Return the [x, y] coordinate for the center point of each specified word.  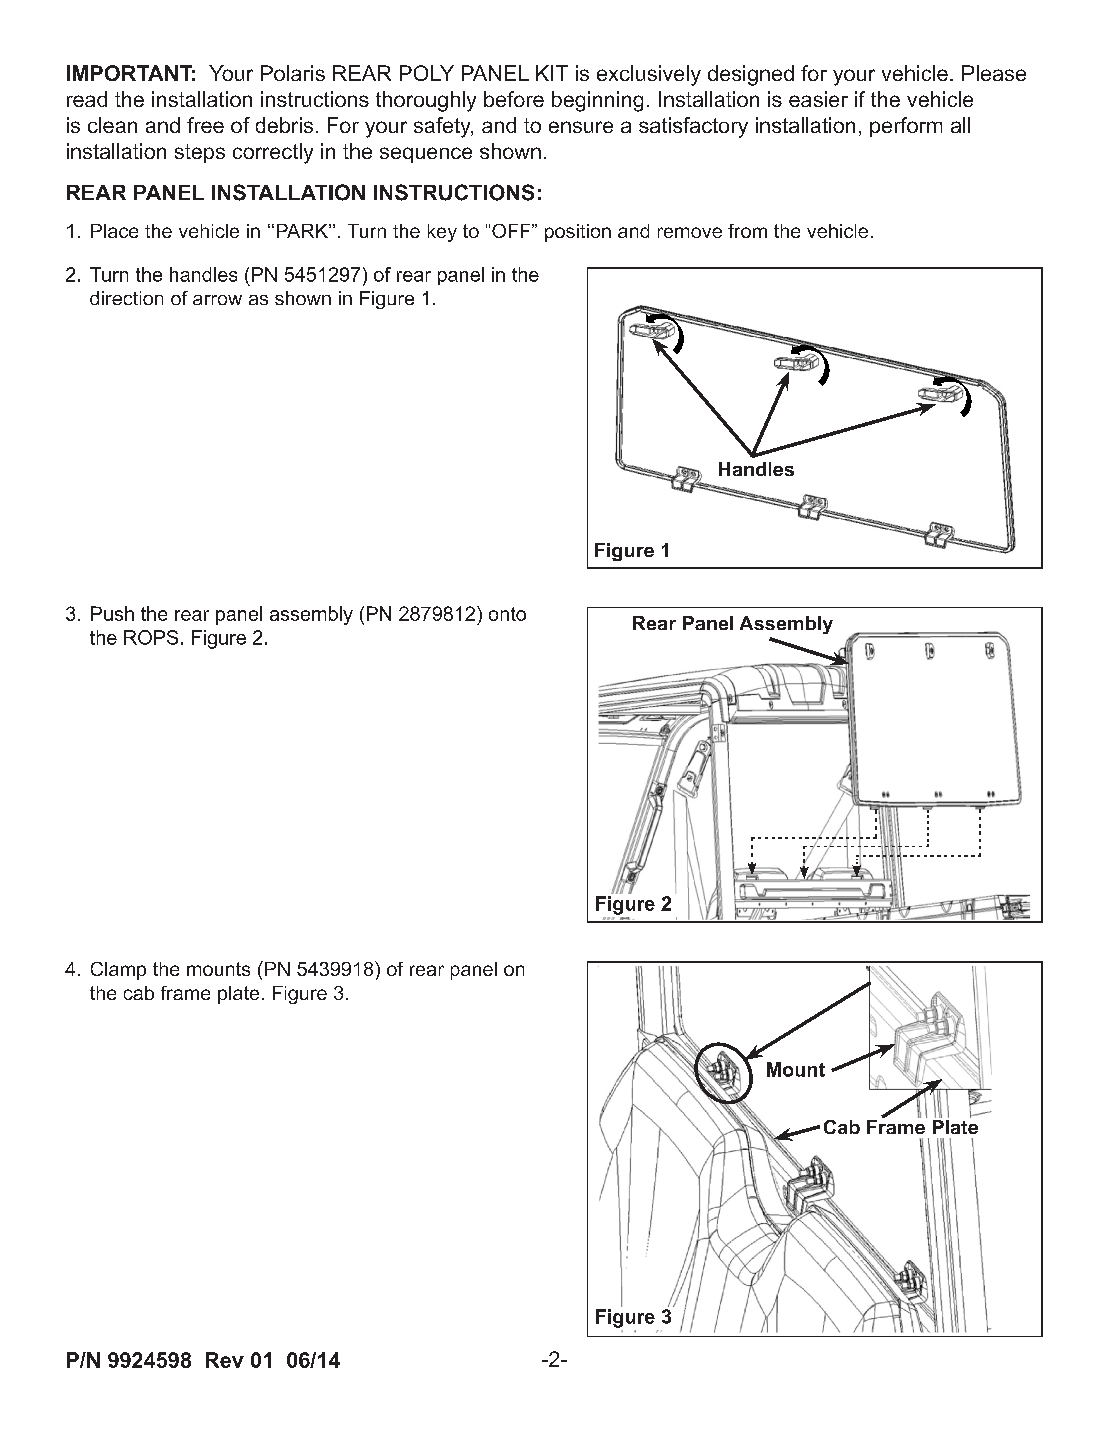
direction [126, 298]
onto [507, 614]
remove [690, 232]
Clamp [118, 971]
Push [112, 613]
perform [906, 127]
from [747, 231]
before [514, 99]
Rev [225, 1360]
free [205, 125]
